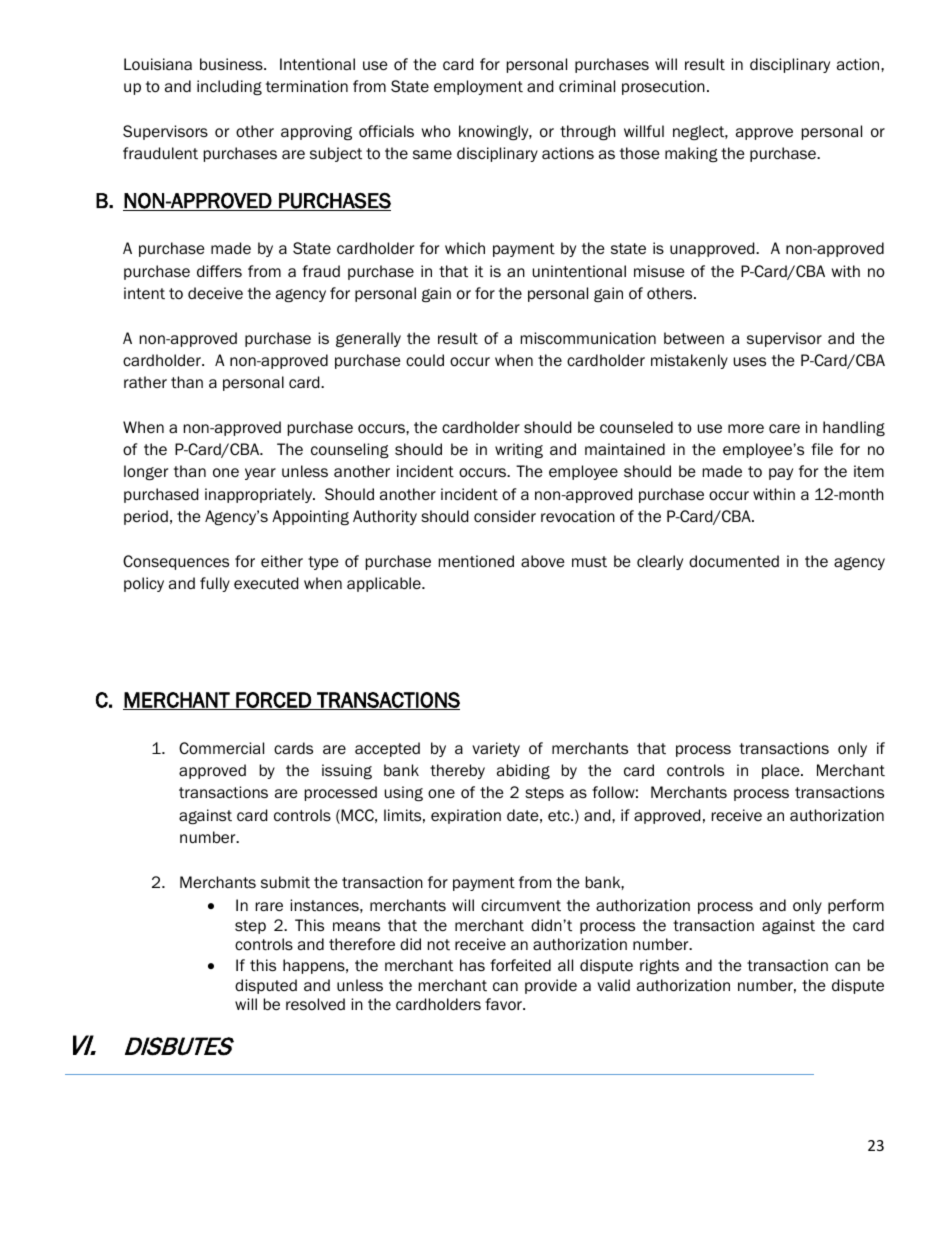 The image size is (952, 1233). I want to click on employment, so click(478, 87).
